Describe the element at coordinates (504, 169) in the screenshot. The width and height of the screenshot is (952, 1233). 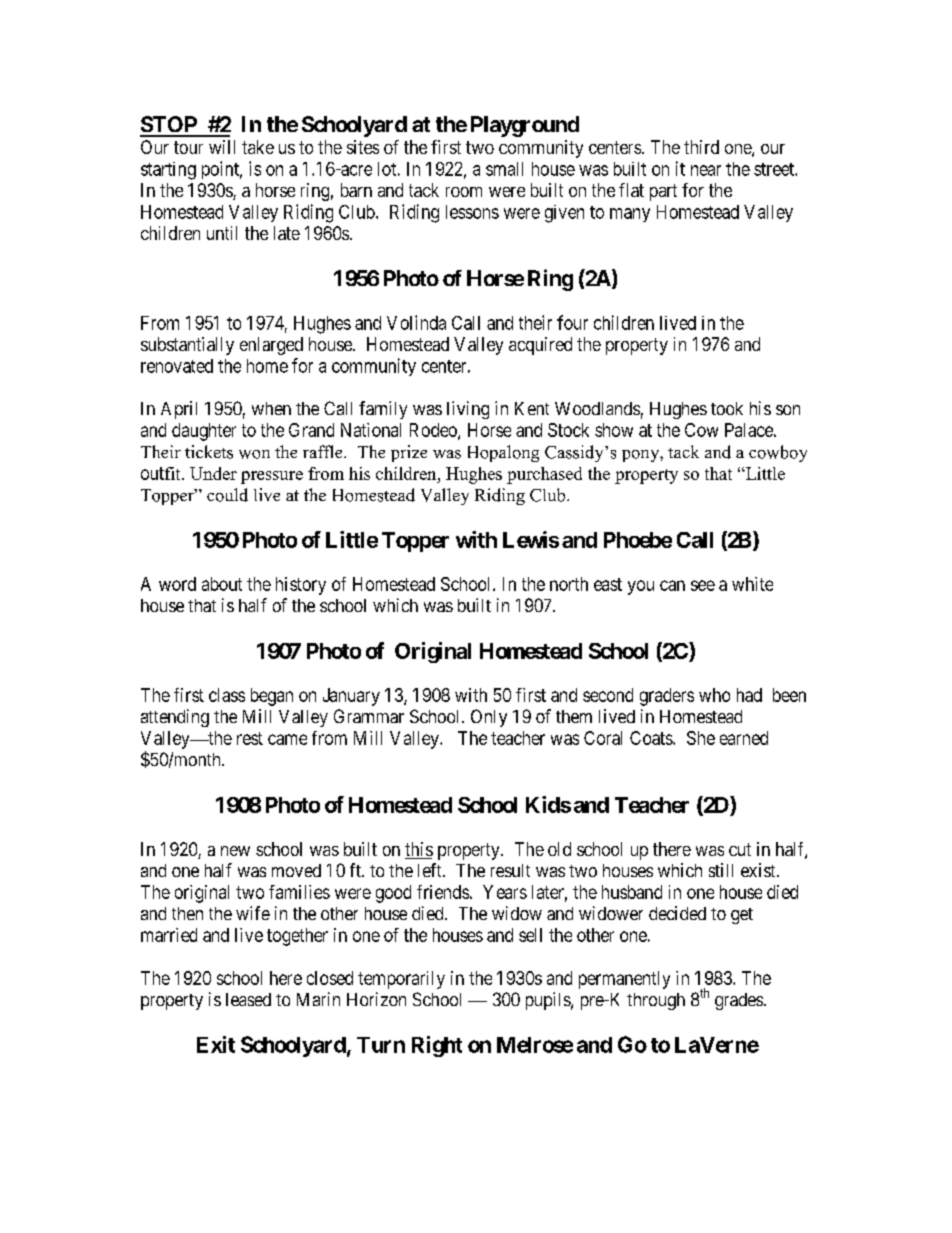
I see `small` at that location.
